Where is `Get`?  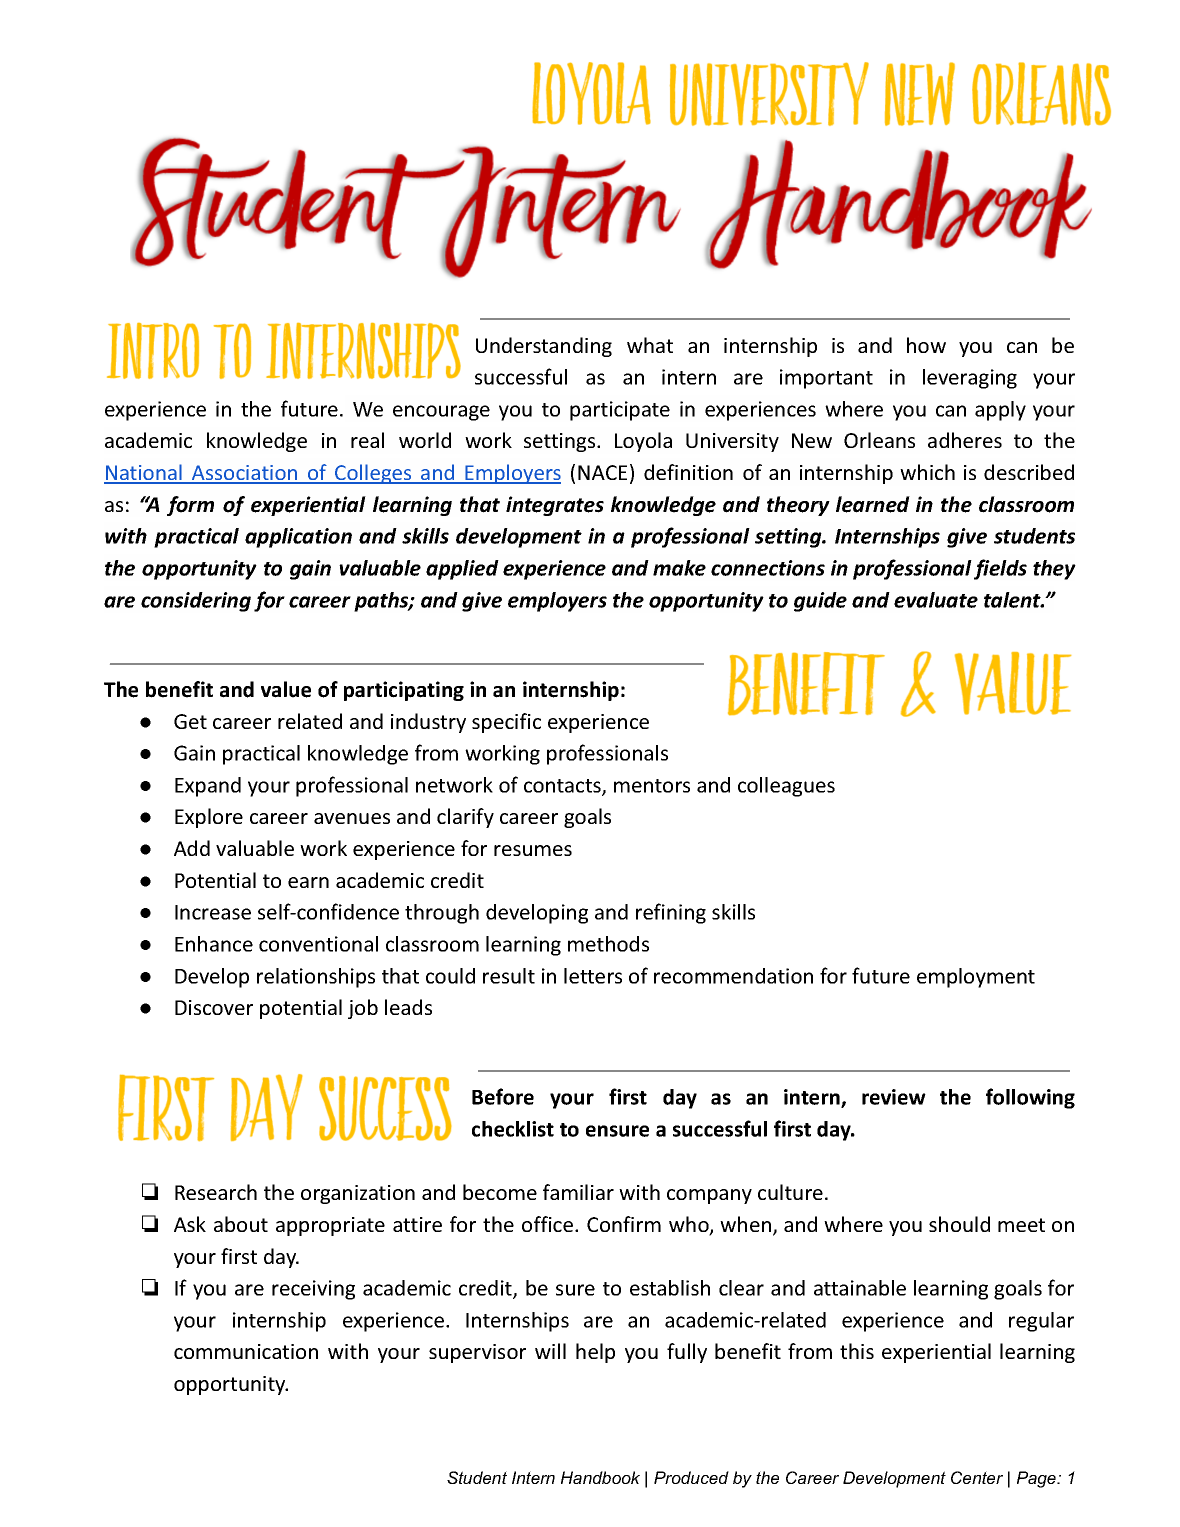
Get is located at coordinates (190, 721).
